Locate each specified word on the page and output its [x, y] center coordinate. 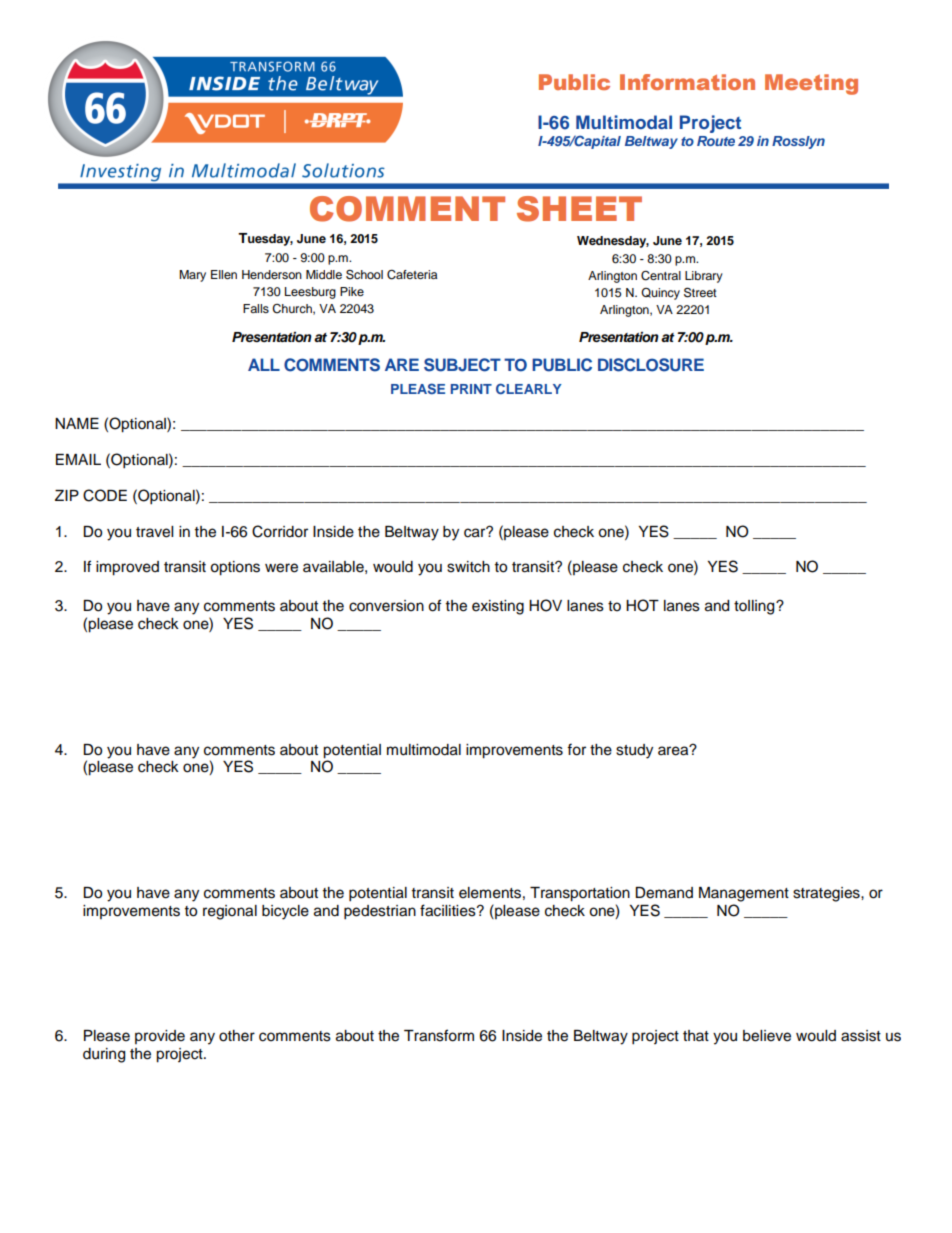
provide [160, 1037]
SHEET [579, 209]
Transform [439, 1035]
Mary [192, 276]
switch [468, 567]
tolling [755, 607]
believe [767, 1036]
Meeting [811, 84]
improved [127, 568]
